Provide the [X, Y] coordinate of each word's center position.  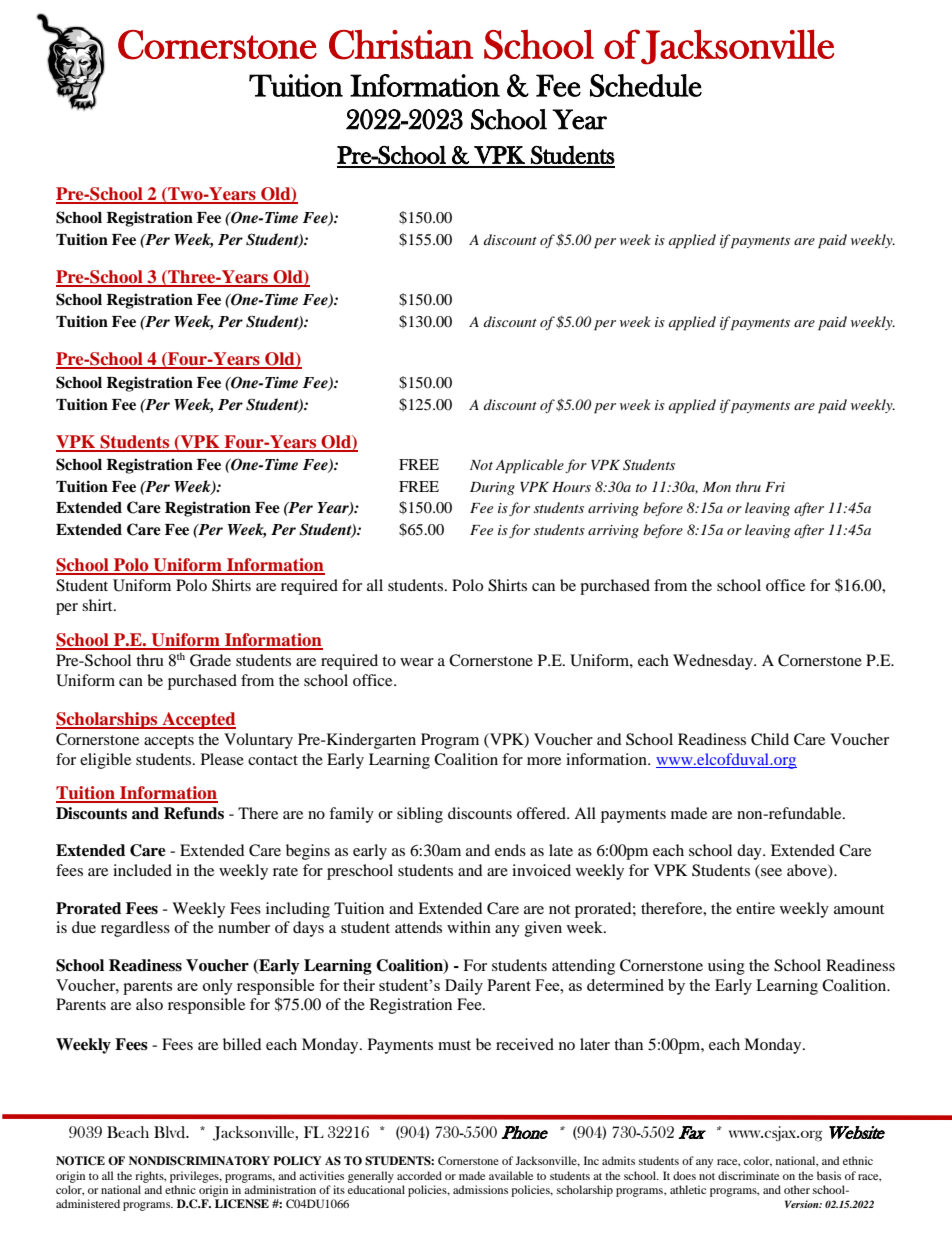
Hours [571, 487]
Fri [775, 487]
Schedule [646, 85]
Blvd [171, 1132]
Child [770, 739]
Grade [210, 660]
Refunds [194, 813]
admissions [480, 1189]
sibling [420, 815]
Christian [401, 45]
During [492, 488]
